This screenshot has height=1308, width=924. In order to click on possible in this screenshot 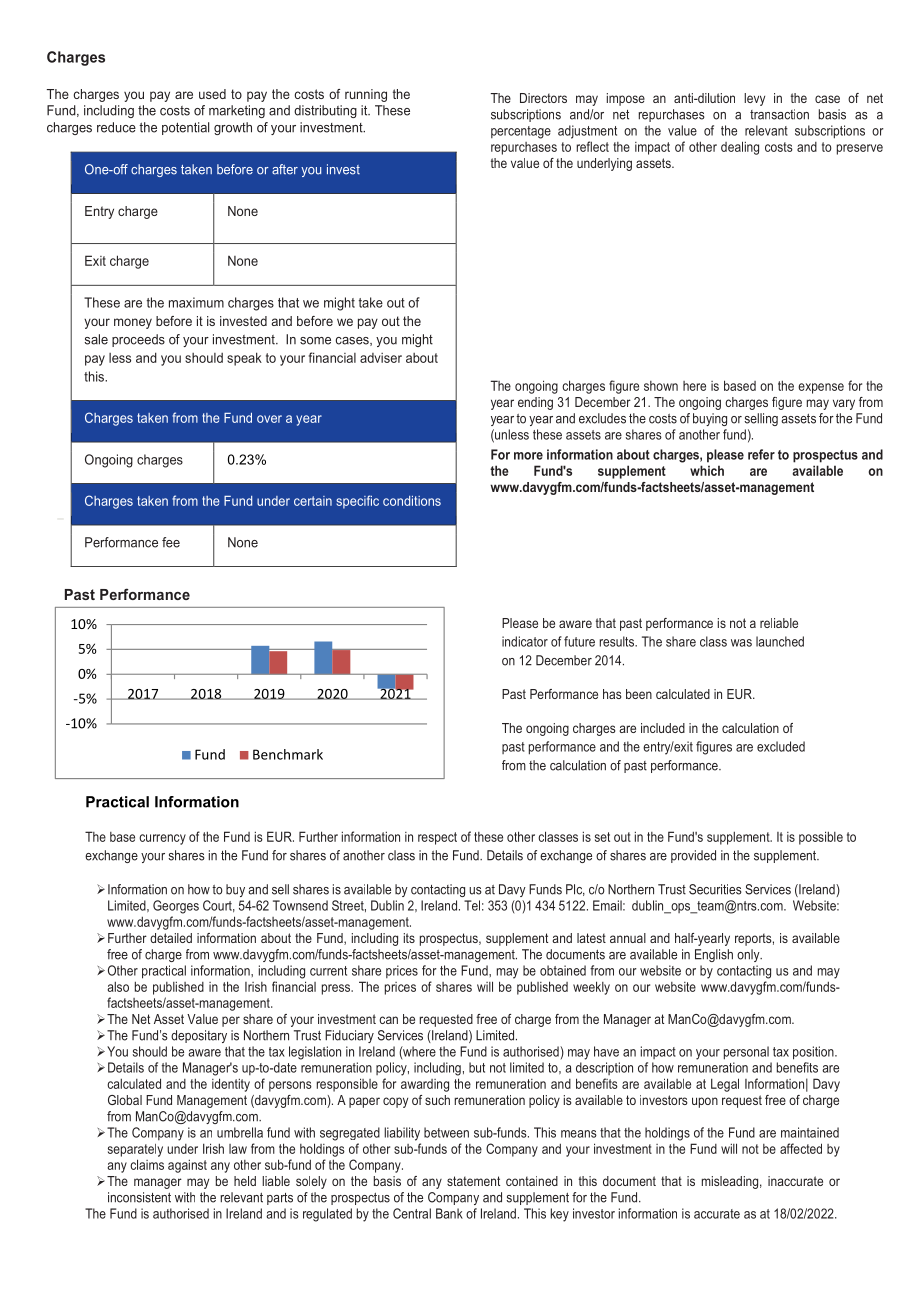, I will do `click(821, 838)`.
